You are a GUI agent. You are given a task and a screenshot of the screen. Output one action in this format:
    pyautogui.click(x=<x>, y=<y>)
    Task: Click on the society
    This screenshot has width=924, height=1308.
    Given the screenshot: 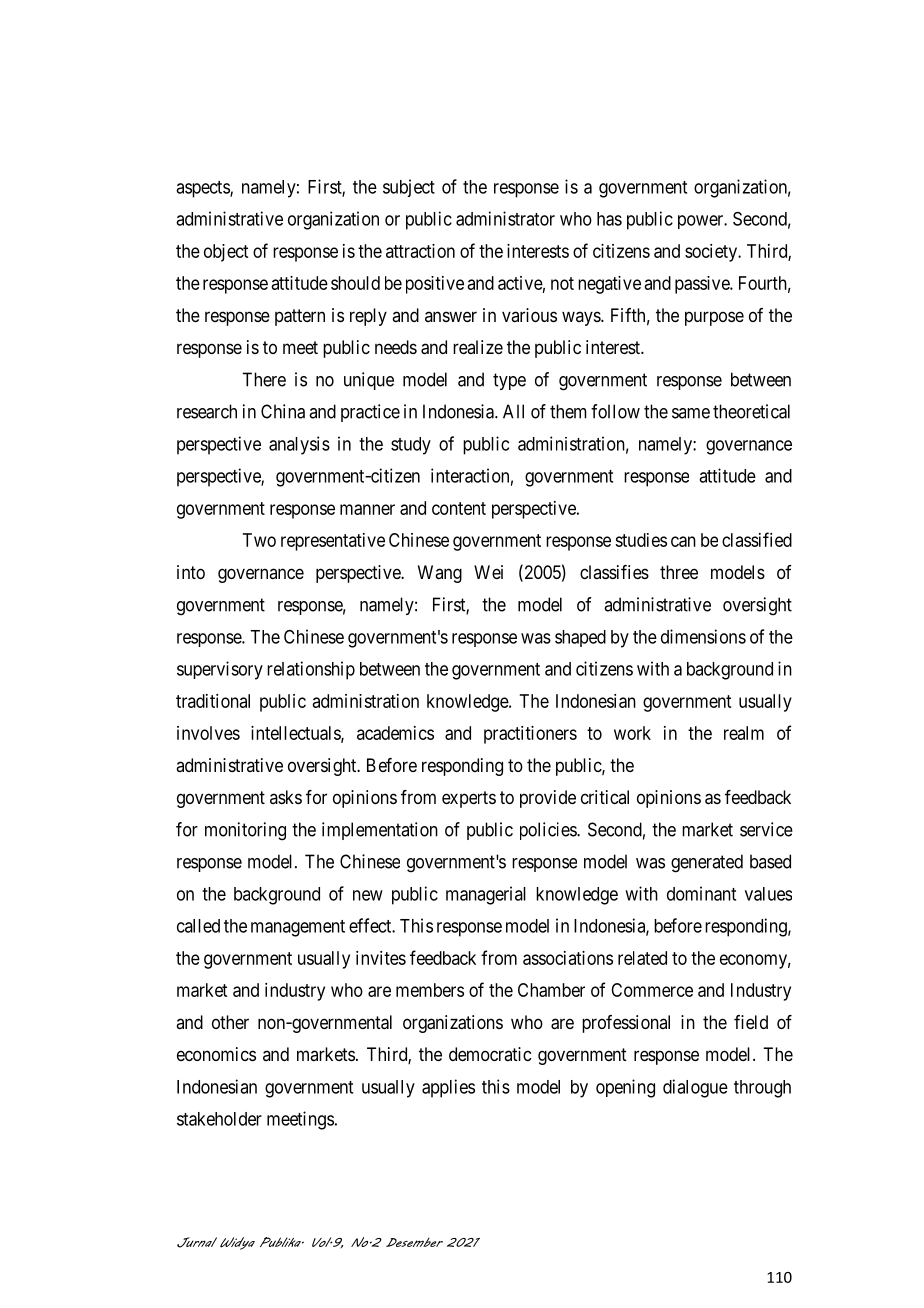 What is the action you would take?
    pyautogui.click(x=712, y=253)
